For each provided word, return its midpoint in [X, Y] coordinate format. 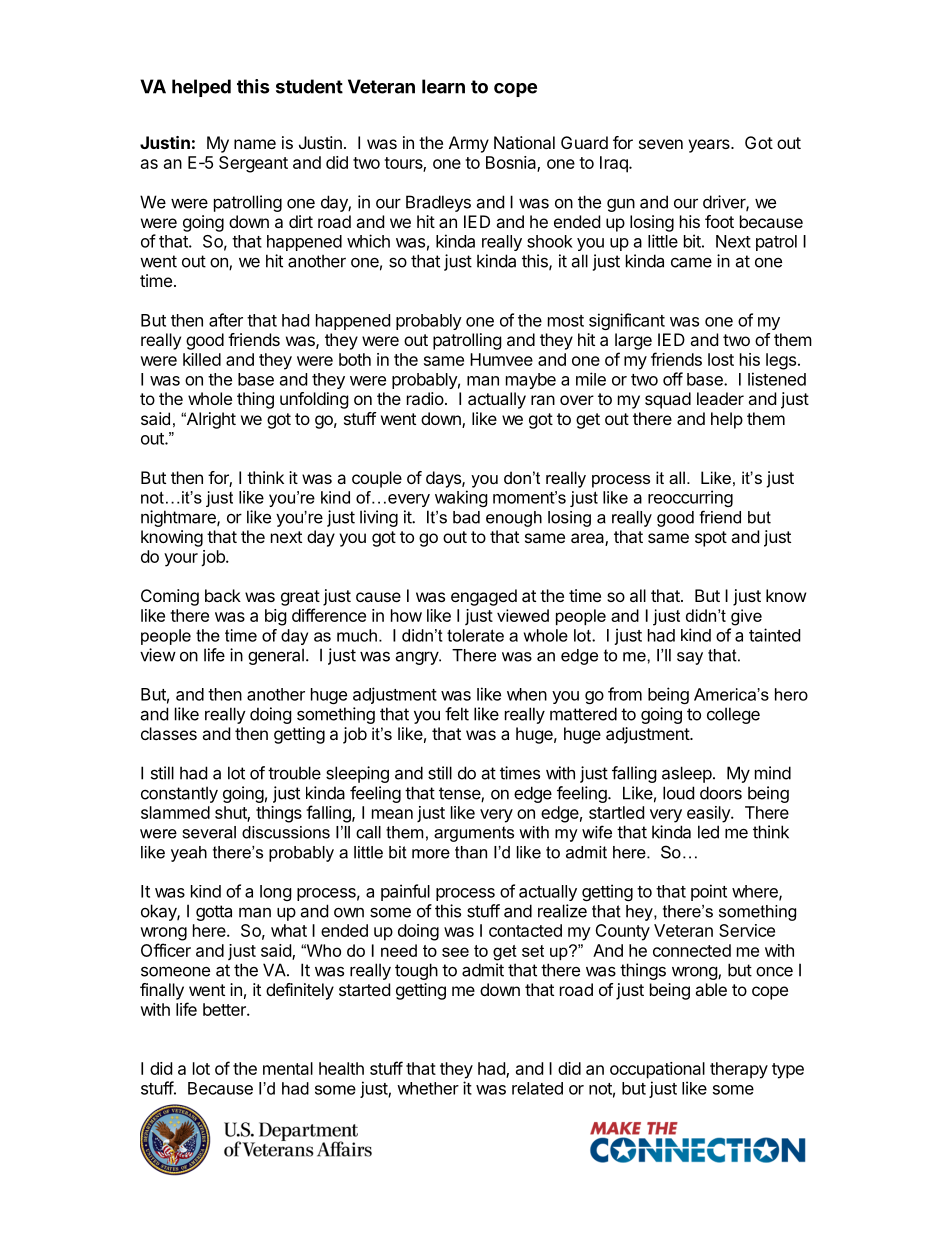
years [710, 146]
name [255, 144]
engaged [484, 597]
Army [469, 144]
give [746, 617]
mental [288, 1068]
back [223, 595]
